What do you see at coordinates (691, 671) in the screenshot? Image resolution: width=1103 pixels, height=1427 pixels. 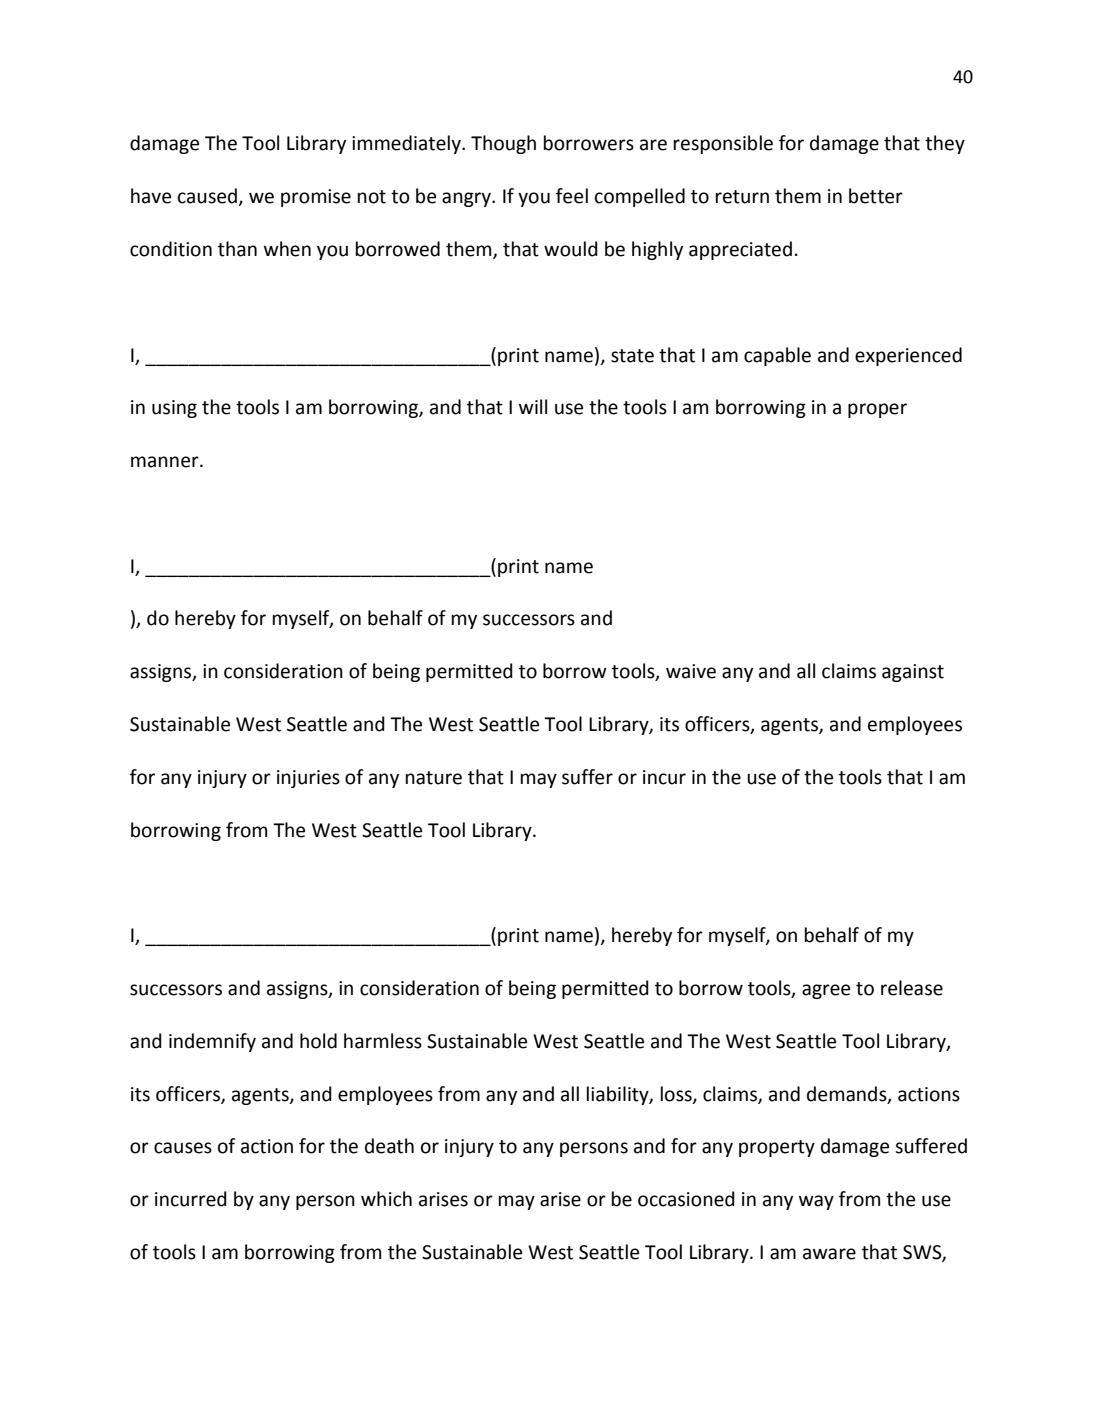 I see `waive` at bounding box center [691, 671].
